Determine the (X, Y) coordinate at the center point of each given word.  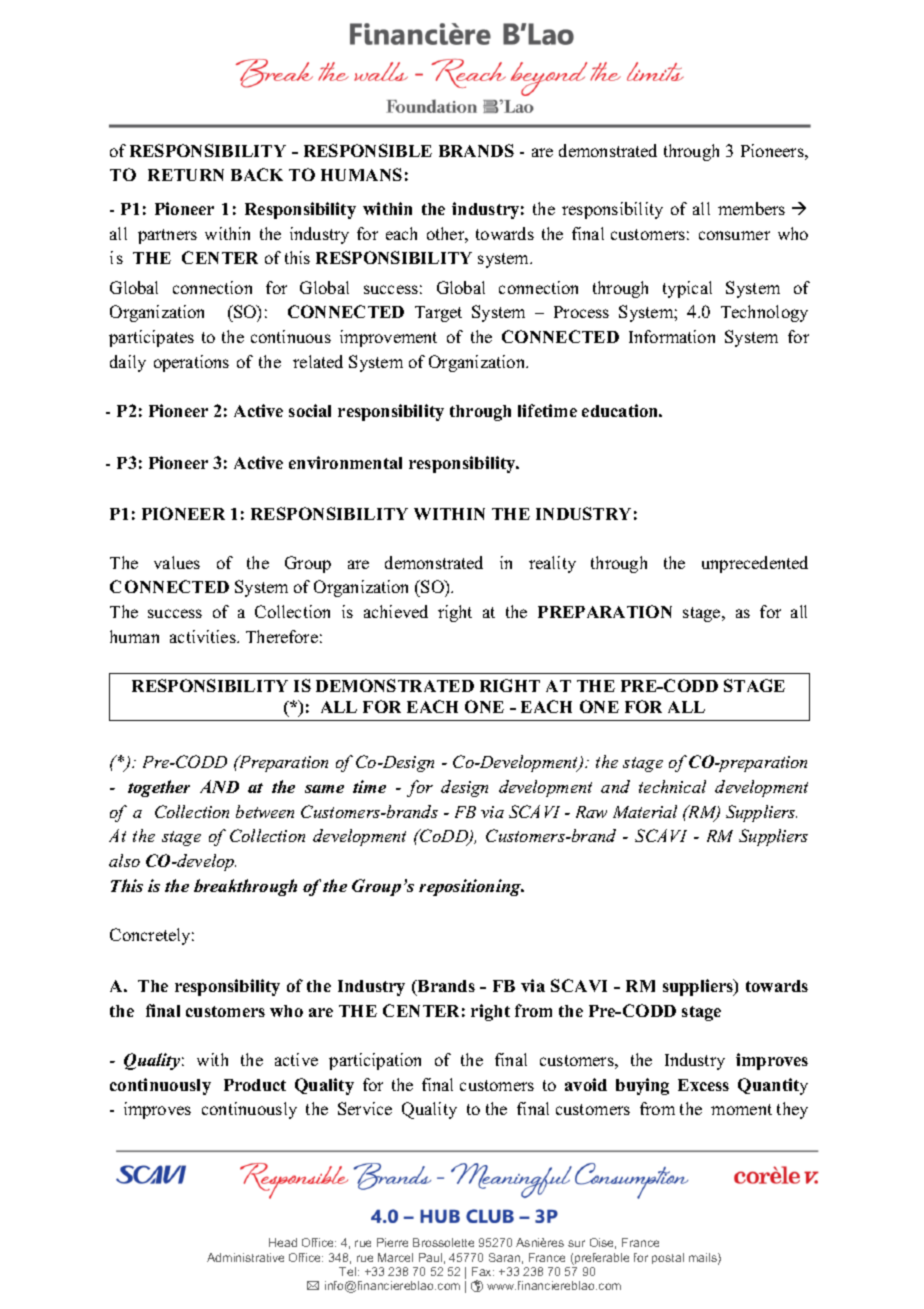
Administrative (245, 1257)
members (751, 208)
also (124, 860)
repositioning (471, 887)
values (177, 562)
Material (645, 811)
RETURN (186, 175)
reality (552, 564)
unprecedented (755, 564)
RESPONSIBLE (368, 150)
